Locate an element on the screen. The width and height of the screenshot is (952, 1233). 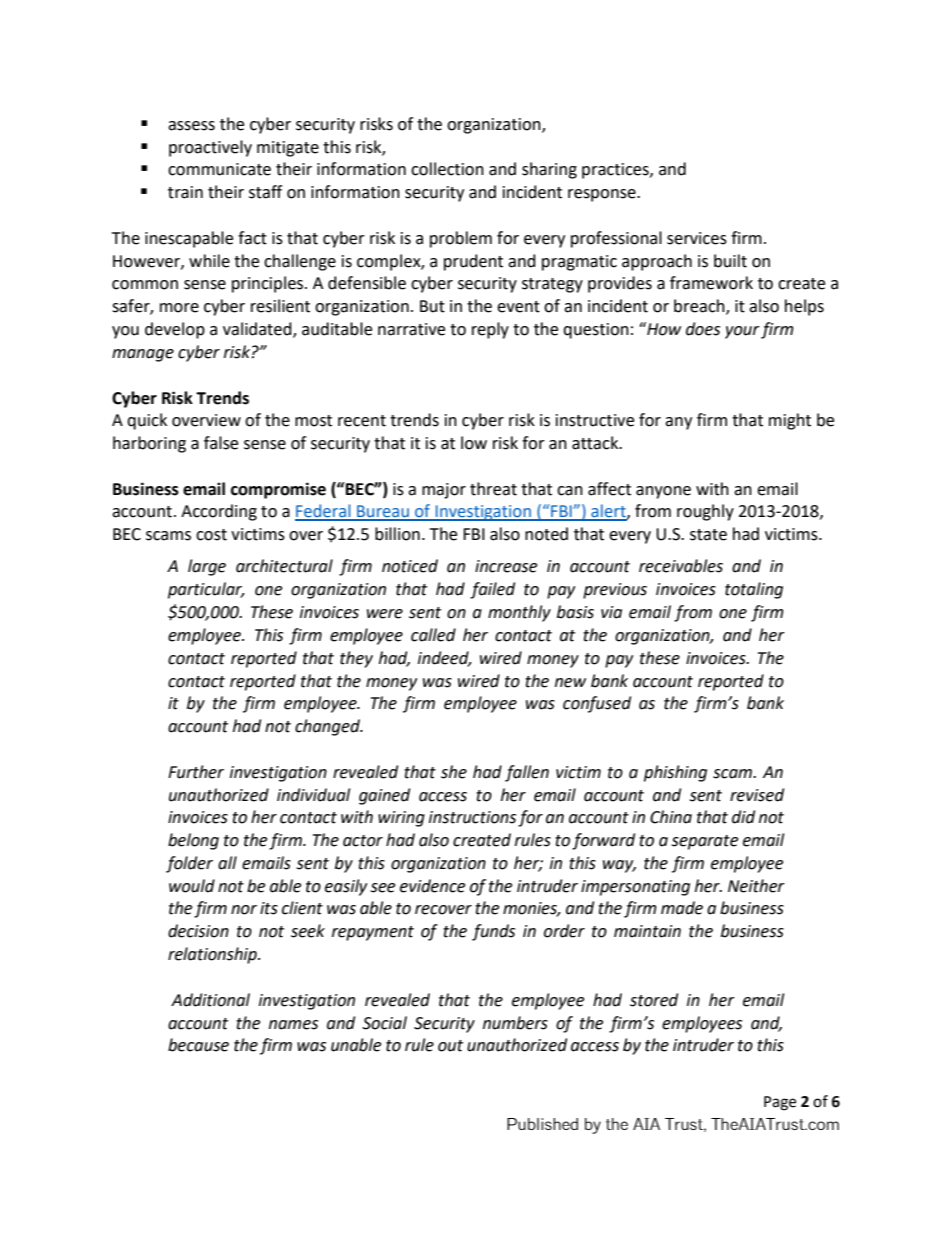
totaling is located at coordinates (754, 590).
